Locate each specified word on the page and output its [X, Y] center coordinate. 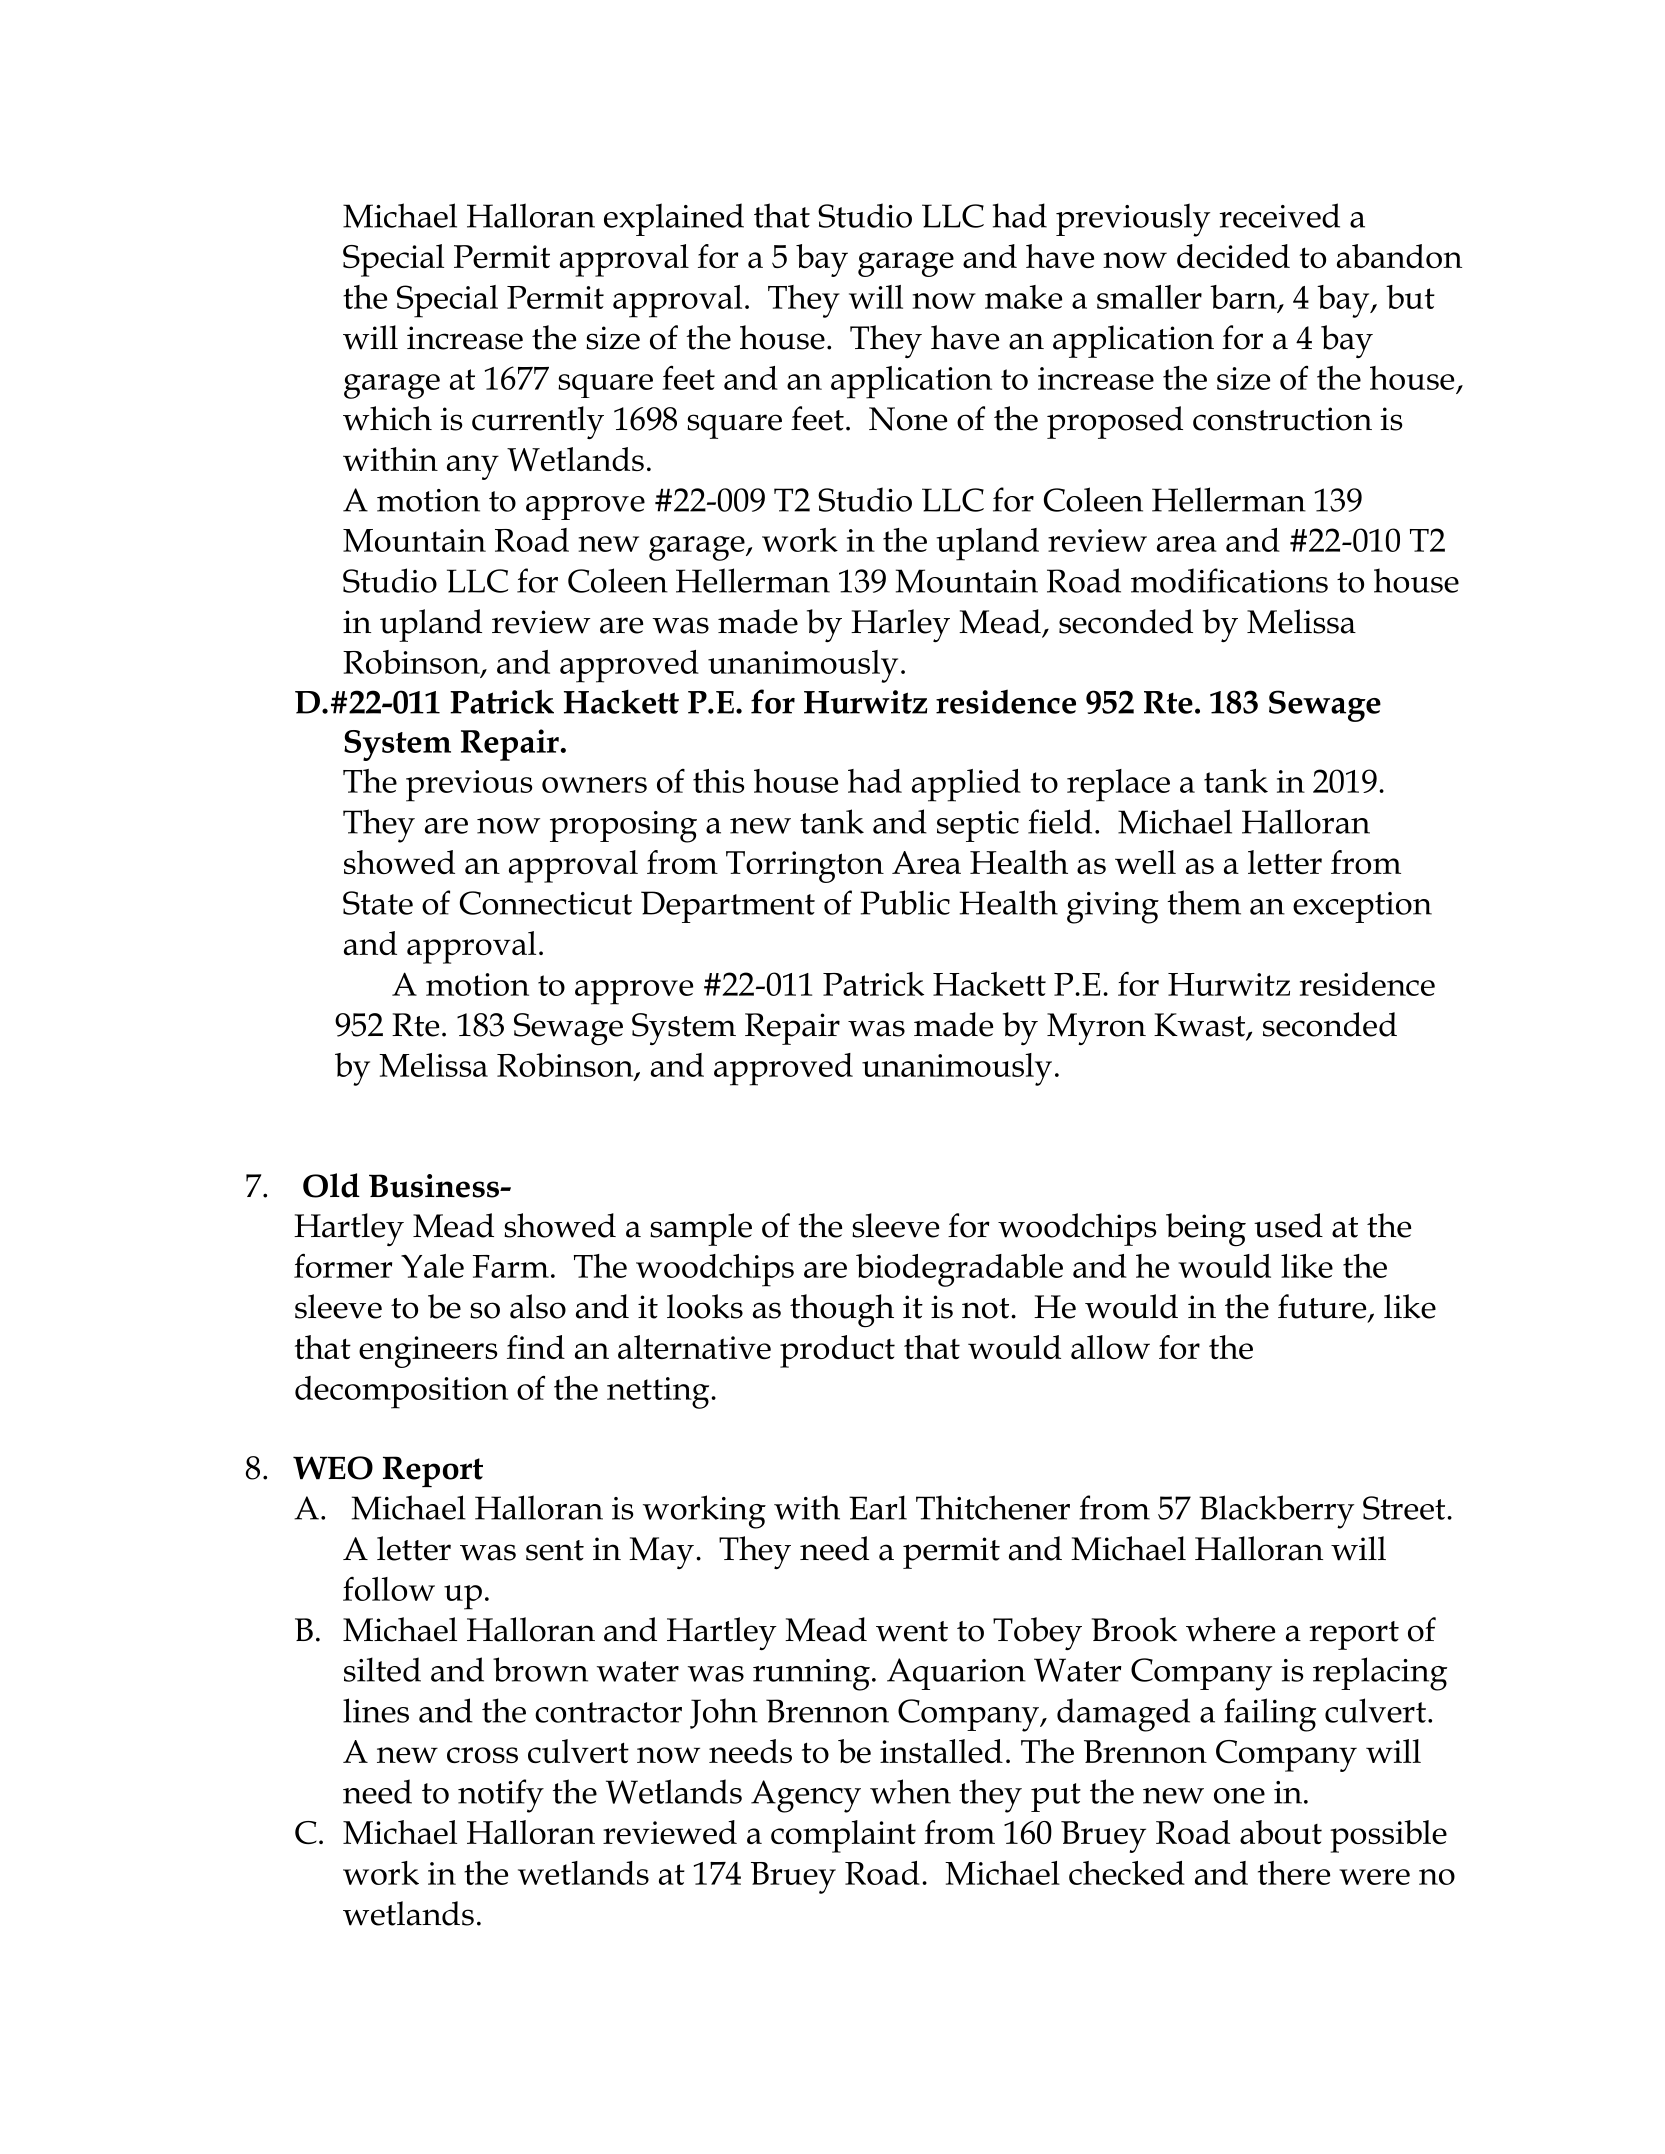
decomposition [401, 1392]
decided [1233, 256]
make [1023, 297]
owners [594, 785]
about [1281, 1832]
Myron [1096, 1029]
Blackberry [1276, 1512]
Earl [878, 1507]
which [387, 418]
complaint [843, 1836]
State [378, 903]
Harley [900, 625]
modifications [1229, 580]
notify [501, 1796]
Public [905, 902]
